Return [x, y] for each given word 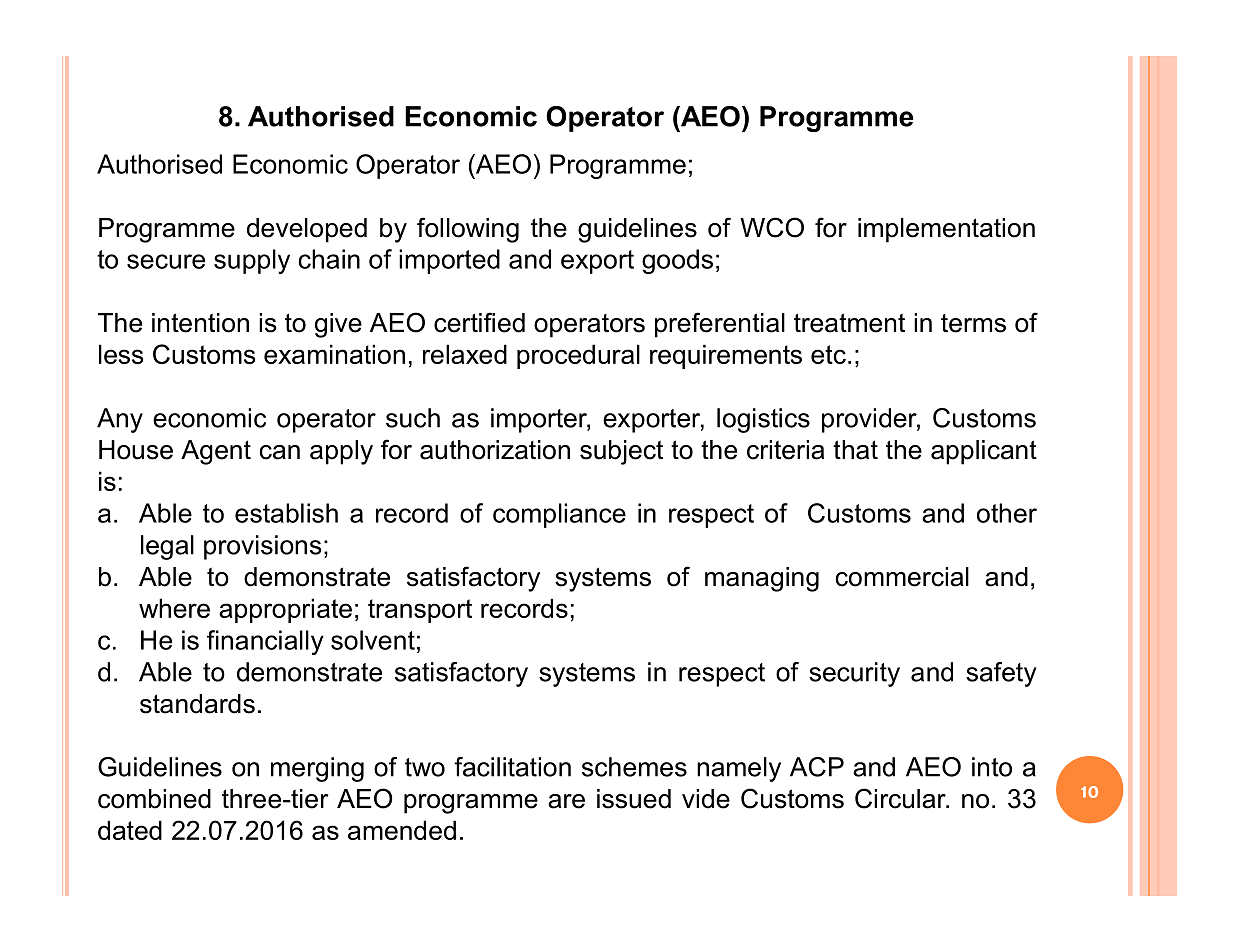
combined [154, 799]
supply [252, 261]
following [468, 230]
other [1007, 513]
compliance [559, 515]
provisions [263, 547]
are [566, 801]
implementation [946, 230]
